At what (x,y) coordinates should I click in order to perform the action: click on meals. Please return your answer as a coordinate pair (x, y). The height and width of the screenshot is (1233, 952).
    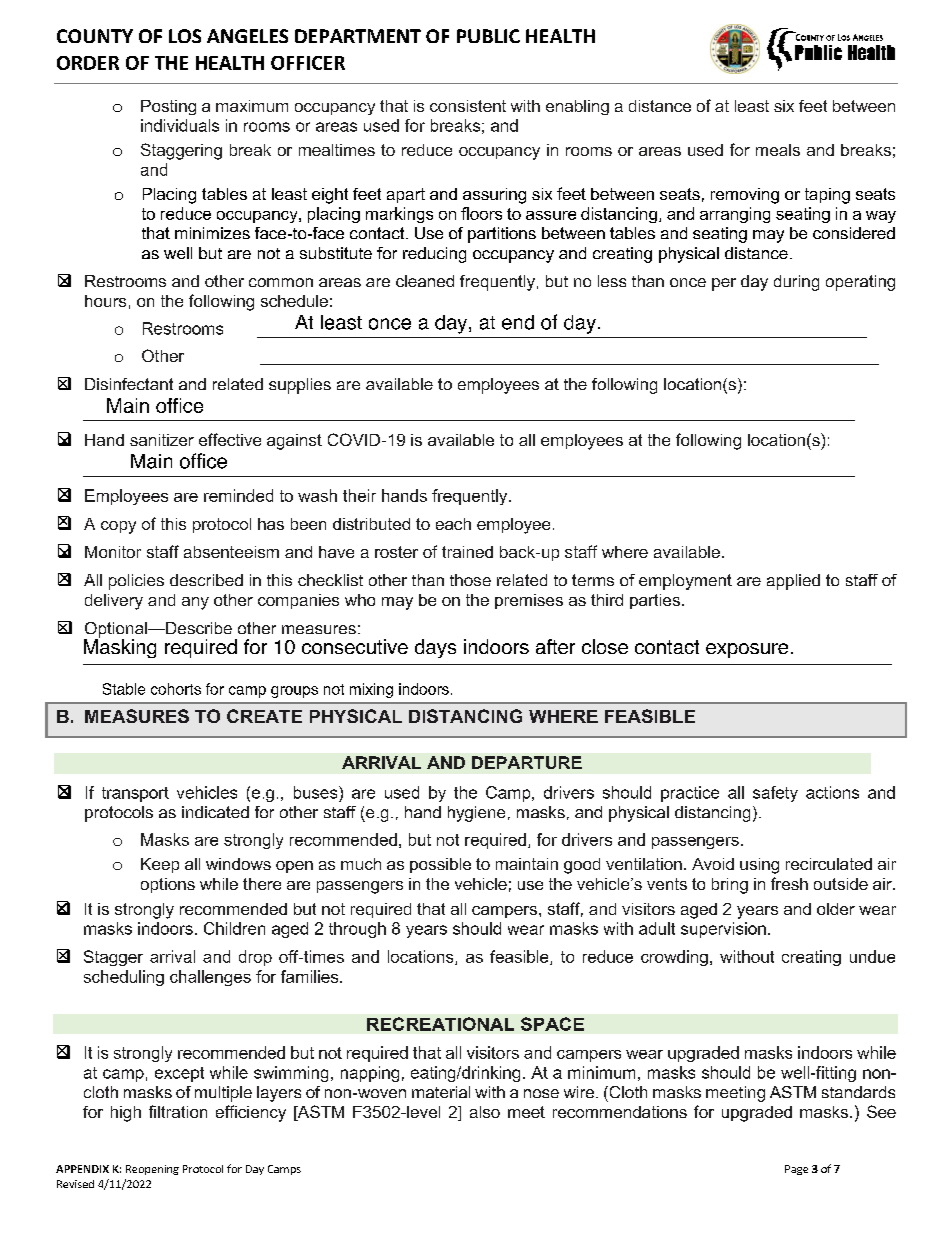
    Looking at the image, I should click on (778, 150).
